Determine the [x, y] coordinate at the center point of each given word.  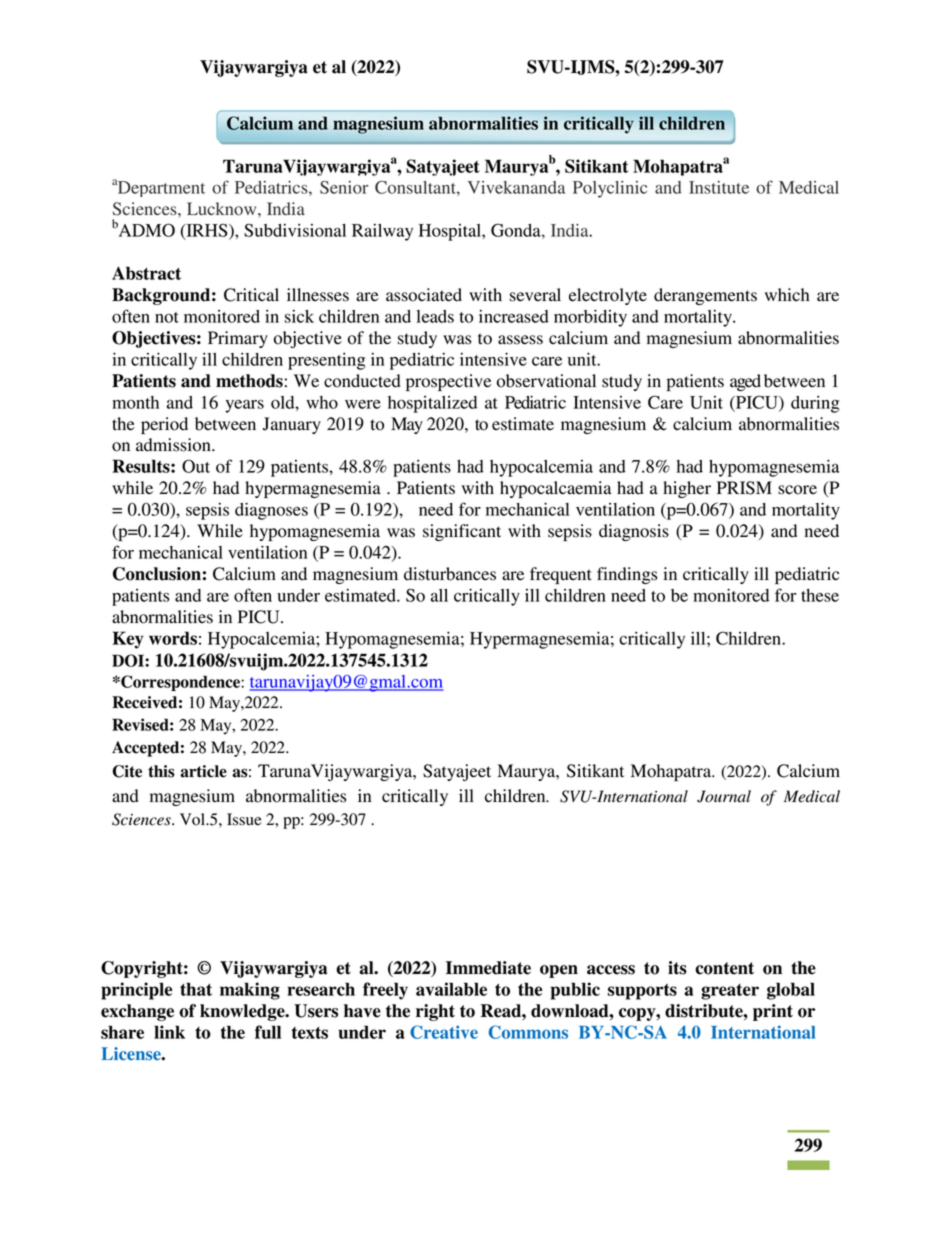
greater [730, 992]
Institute [719, 187]
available [451, 989]
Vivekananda [516, 187]
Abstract [146, 273]
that [196, 989]
